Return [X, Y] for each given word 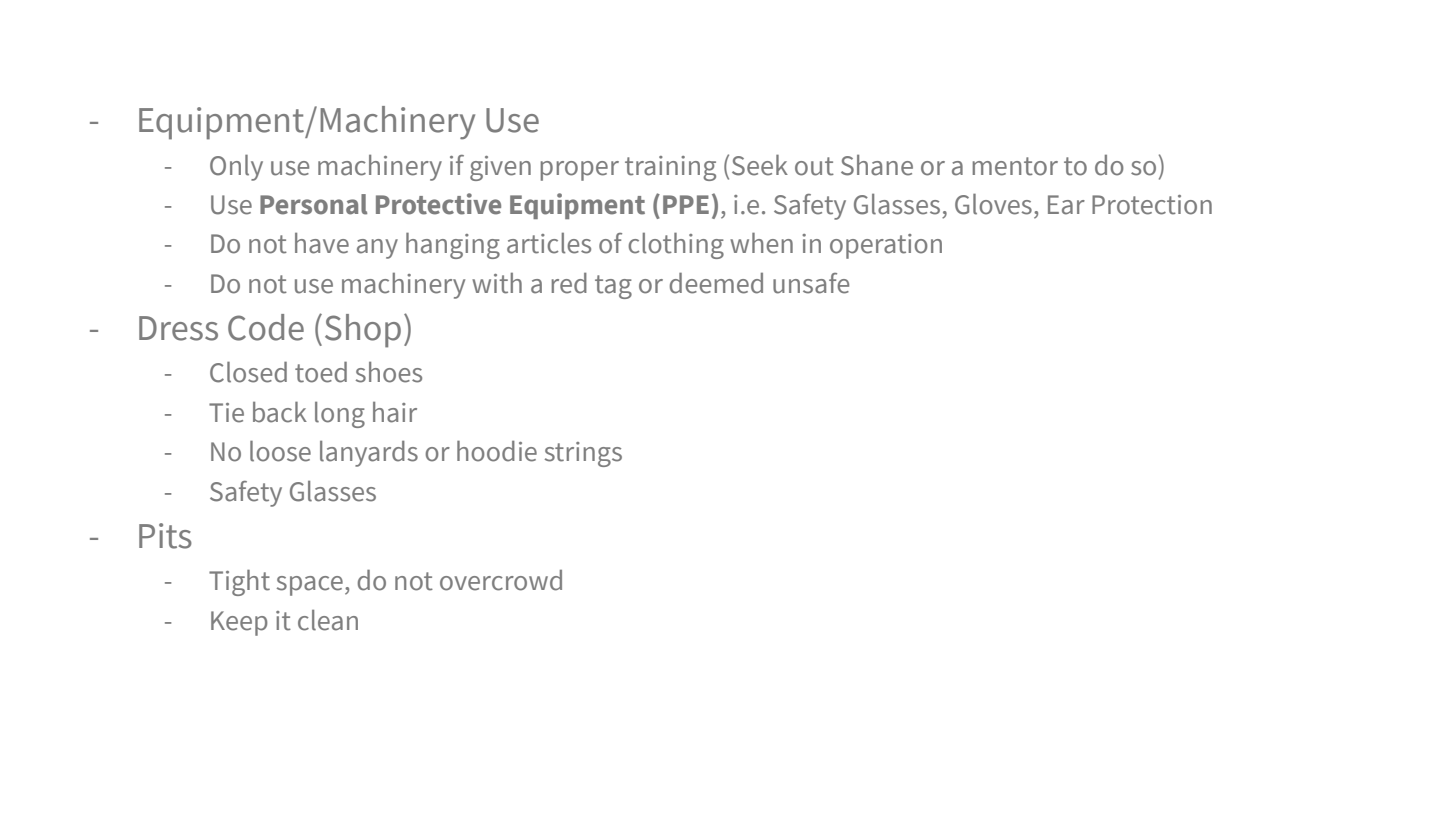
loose [280, 451]
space [310, 586]
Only [236, 167]
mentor [1015, 166]
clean [328, 620]
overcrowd [501, 580]
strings [583, 454]
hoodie [497, 451]
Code [266, 327]
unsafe [811, 283]
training [670, 168]
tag [613, 287]
